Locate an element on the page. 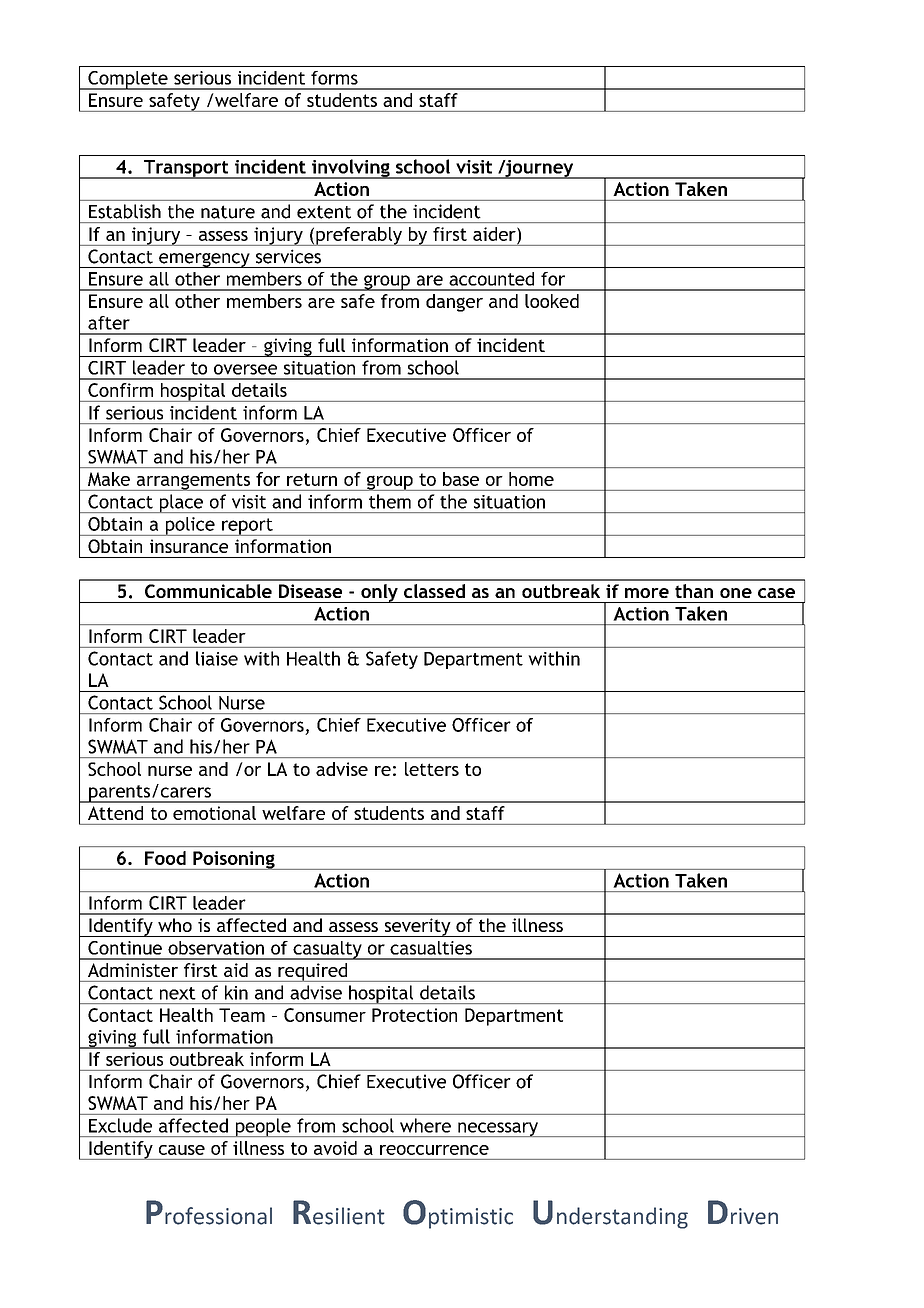 This document has height=1308, width=924. aider is located at coordinates (495, 234).
